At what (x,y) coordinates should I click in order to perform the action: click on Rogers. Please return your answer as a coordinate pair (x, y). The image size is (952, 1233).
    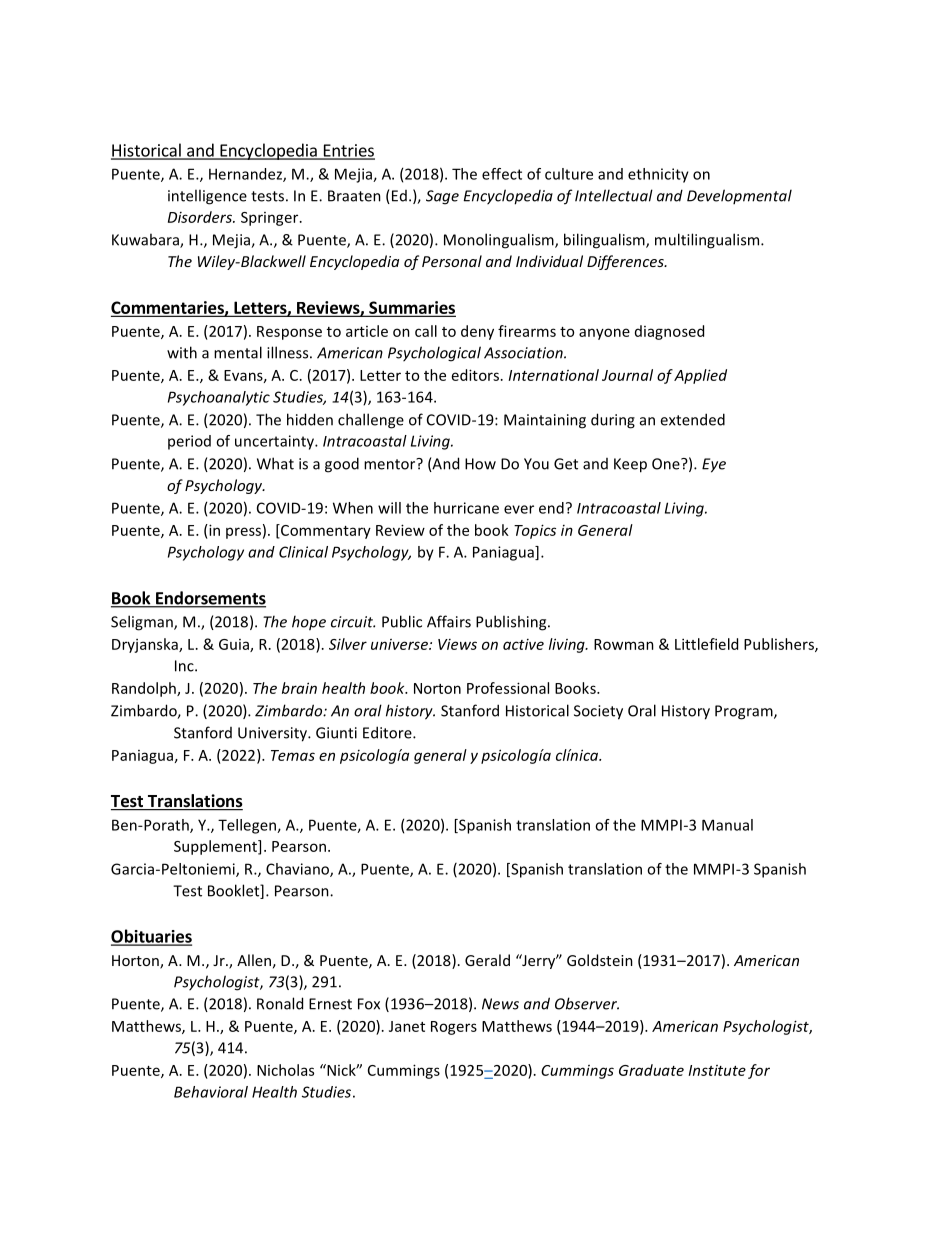
    Looking at the image, I should click on (454, 1028).
